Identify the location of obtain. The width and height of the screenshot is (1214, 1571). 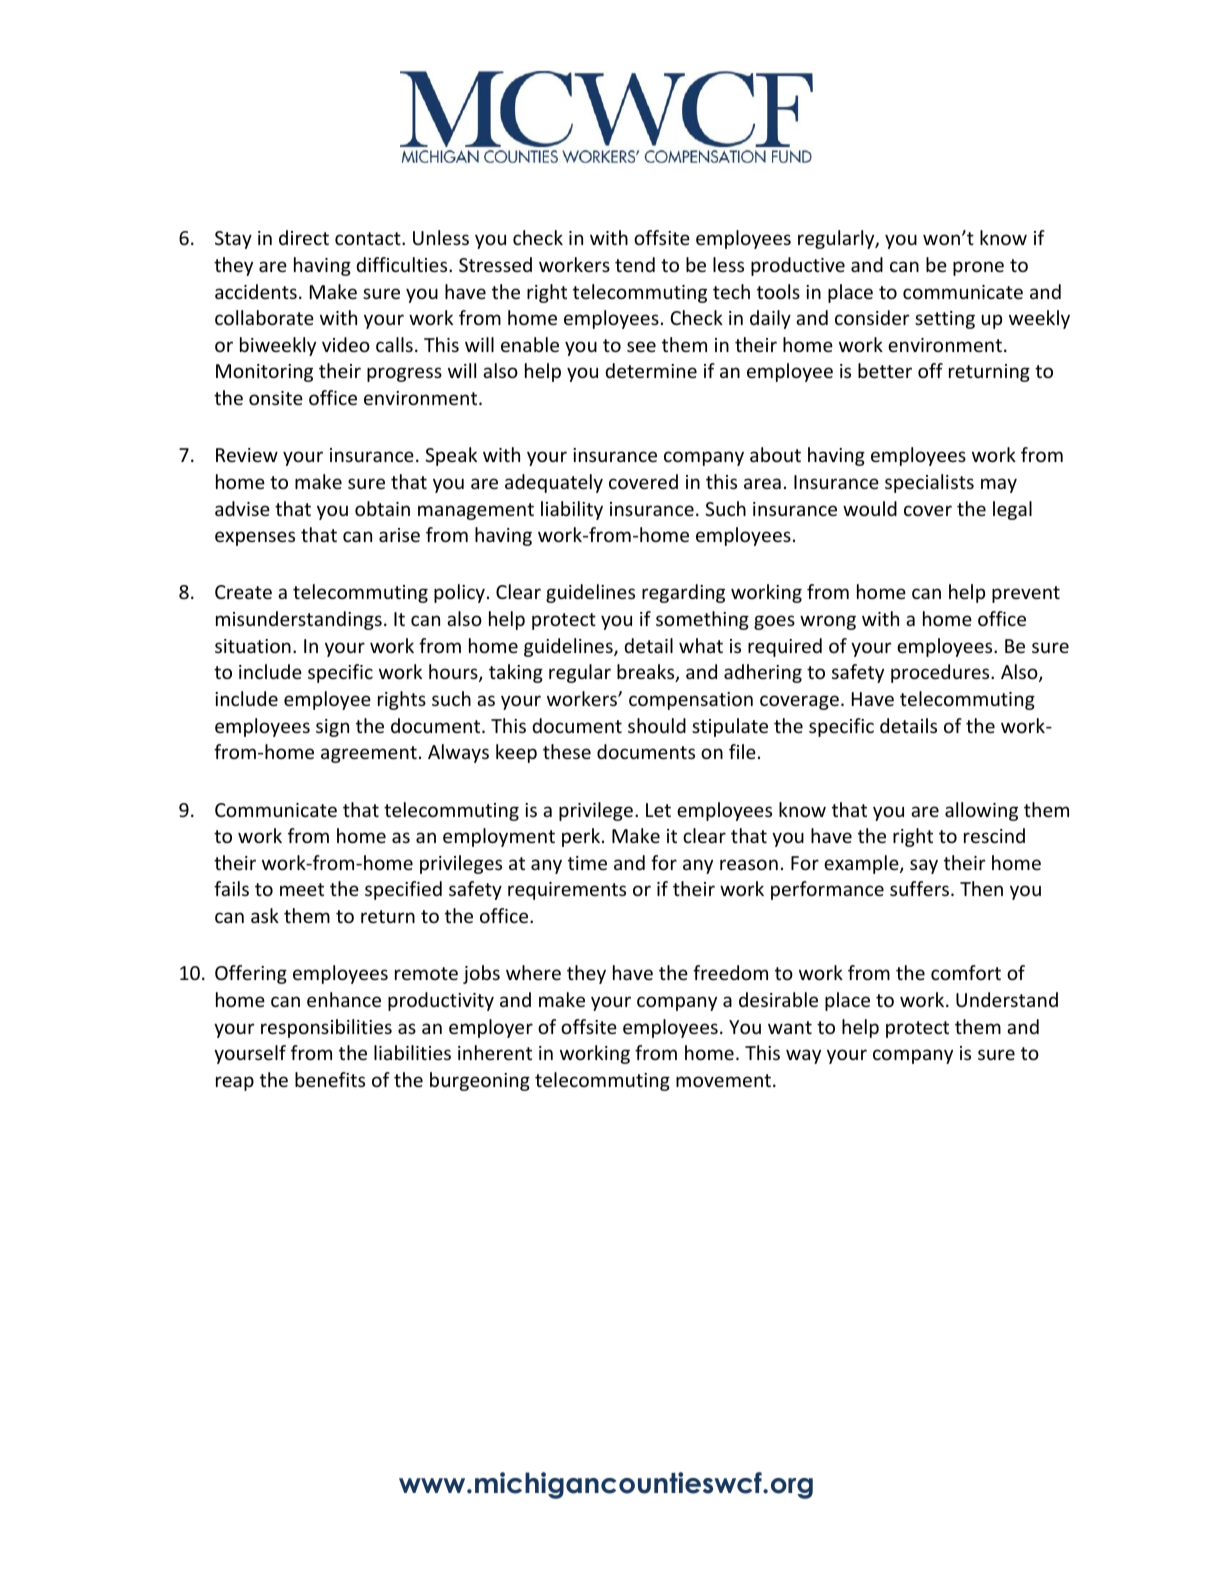
(382, 508).
